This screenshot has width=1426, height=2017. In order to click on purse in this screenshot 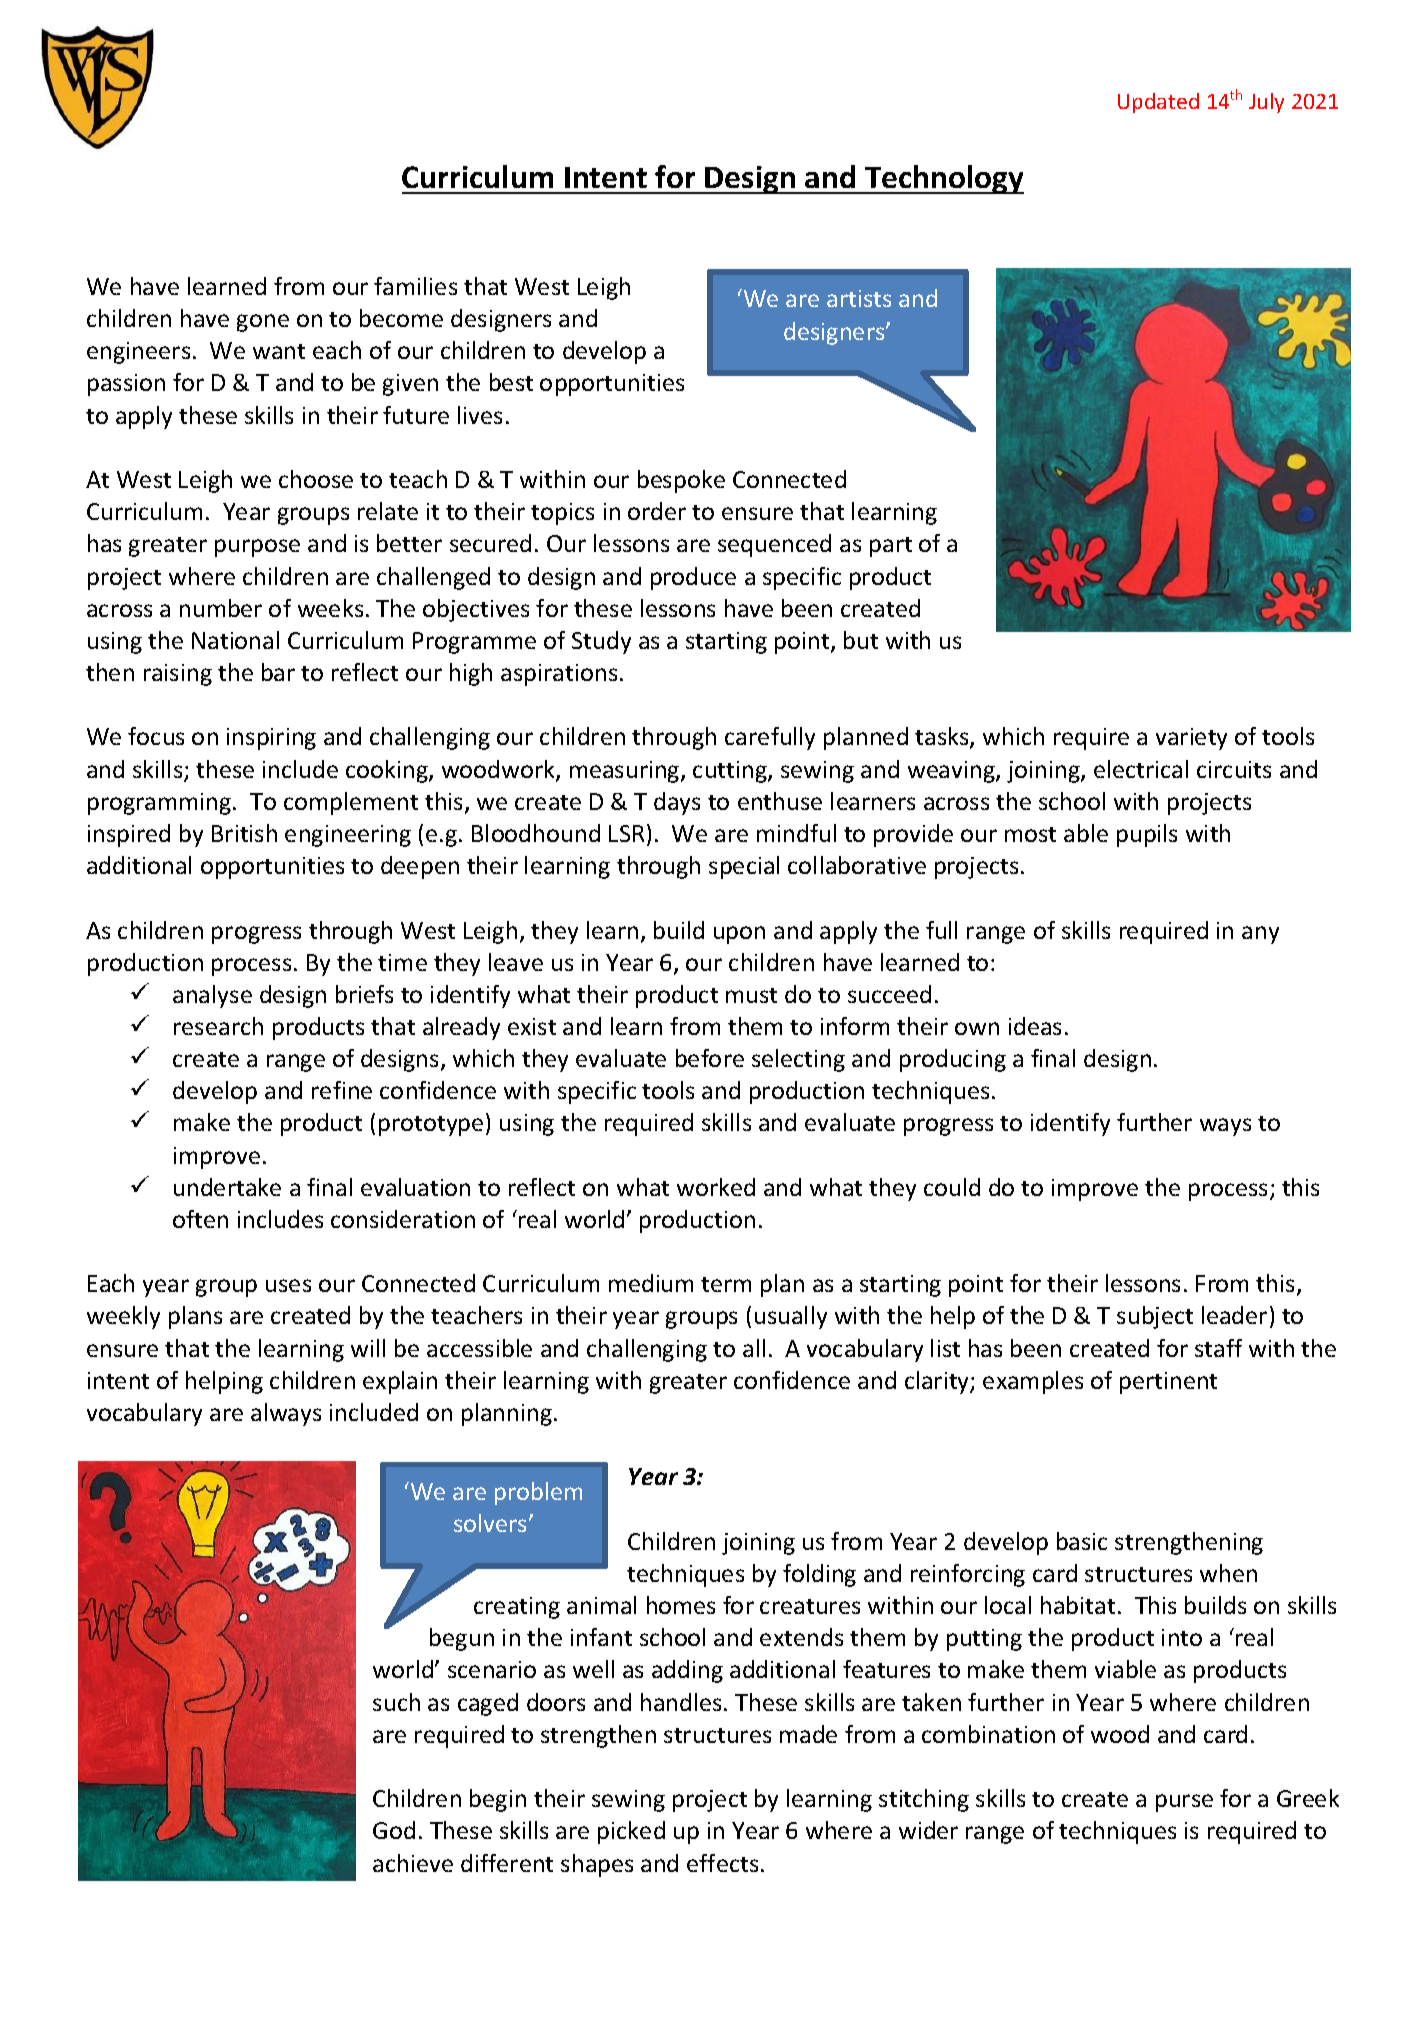, I will do `click(1184, 1803)`.
